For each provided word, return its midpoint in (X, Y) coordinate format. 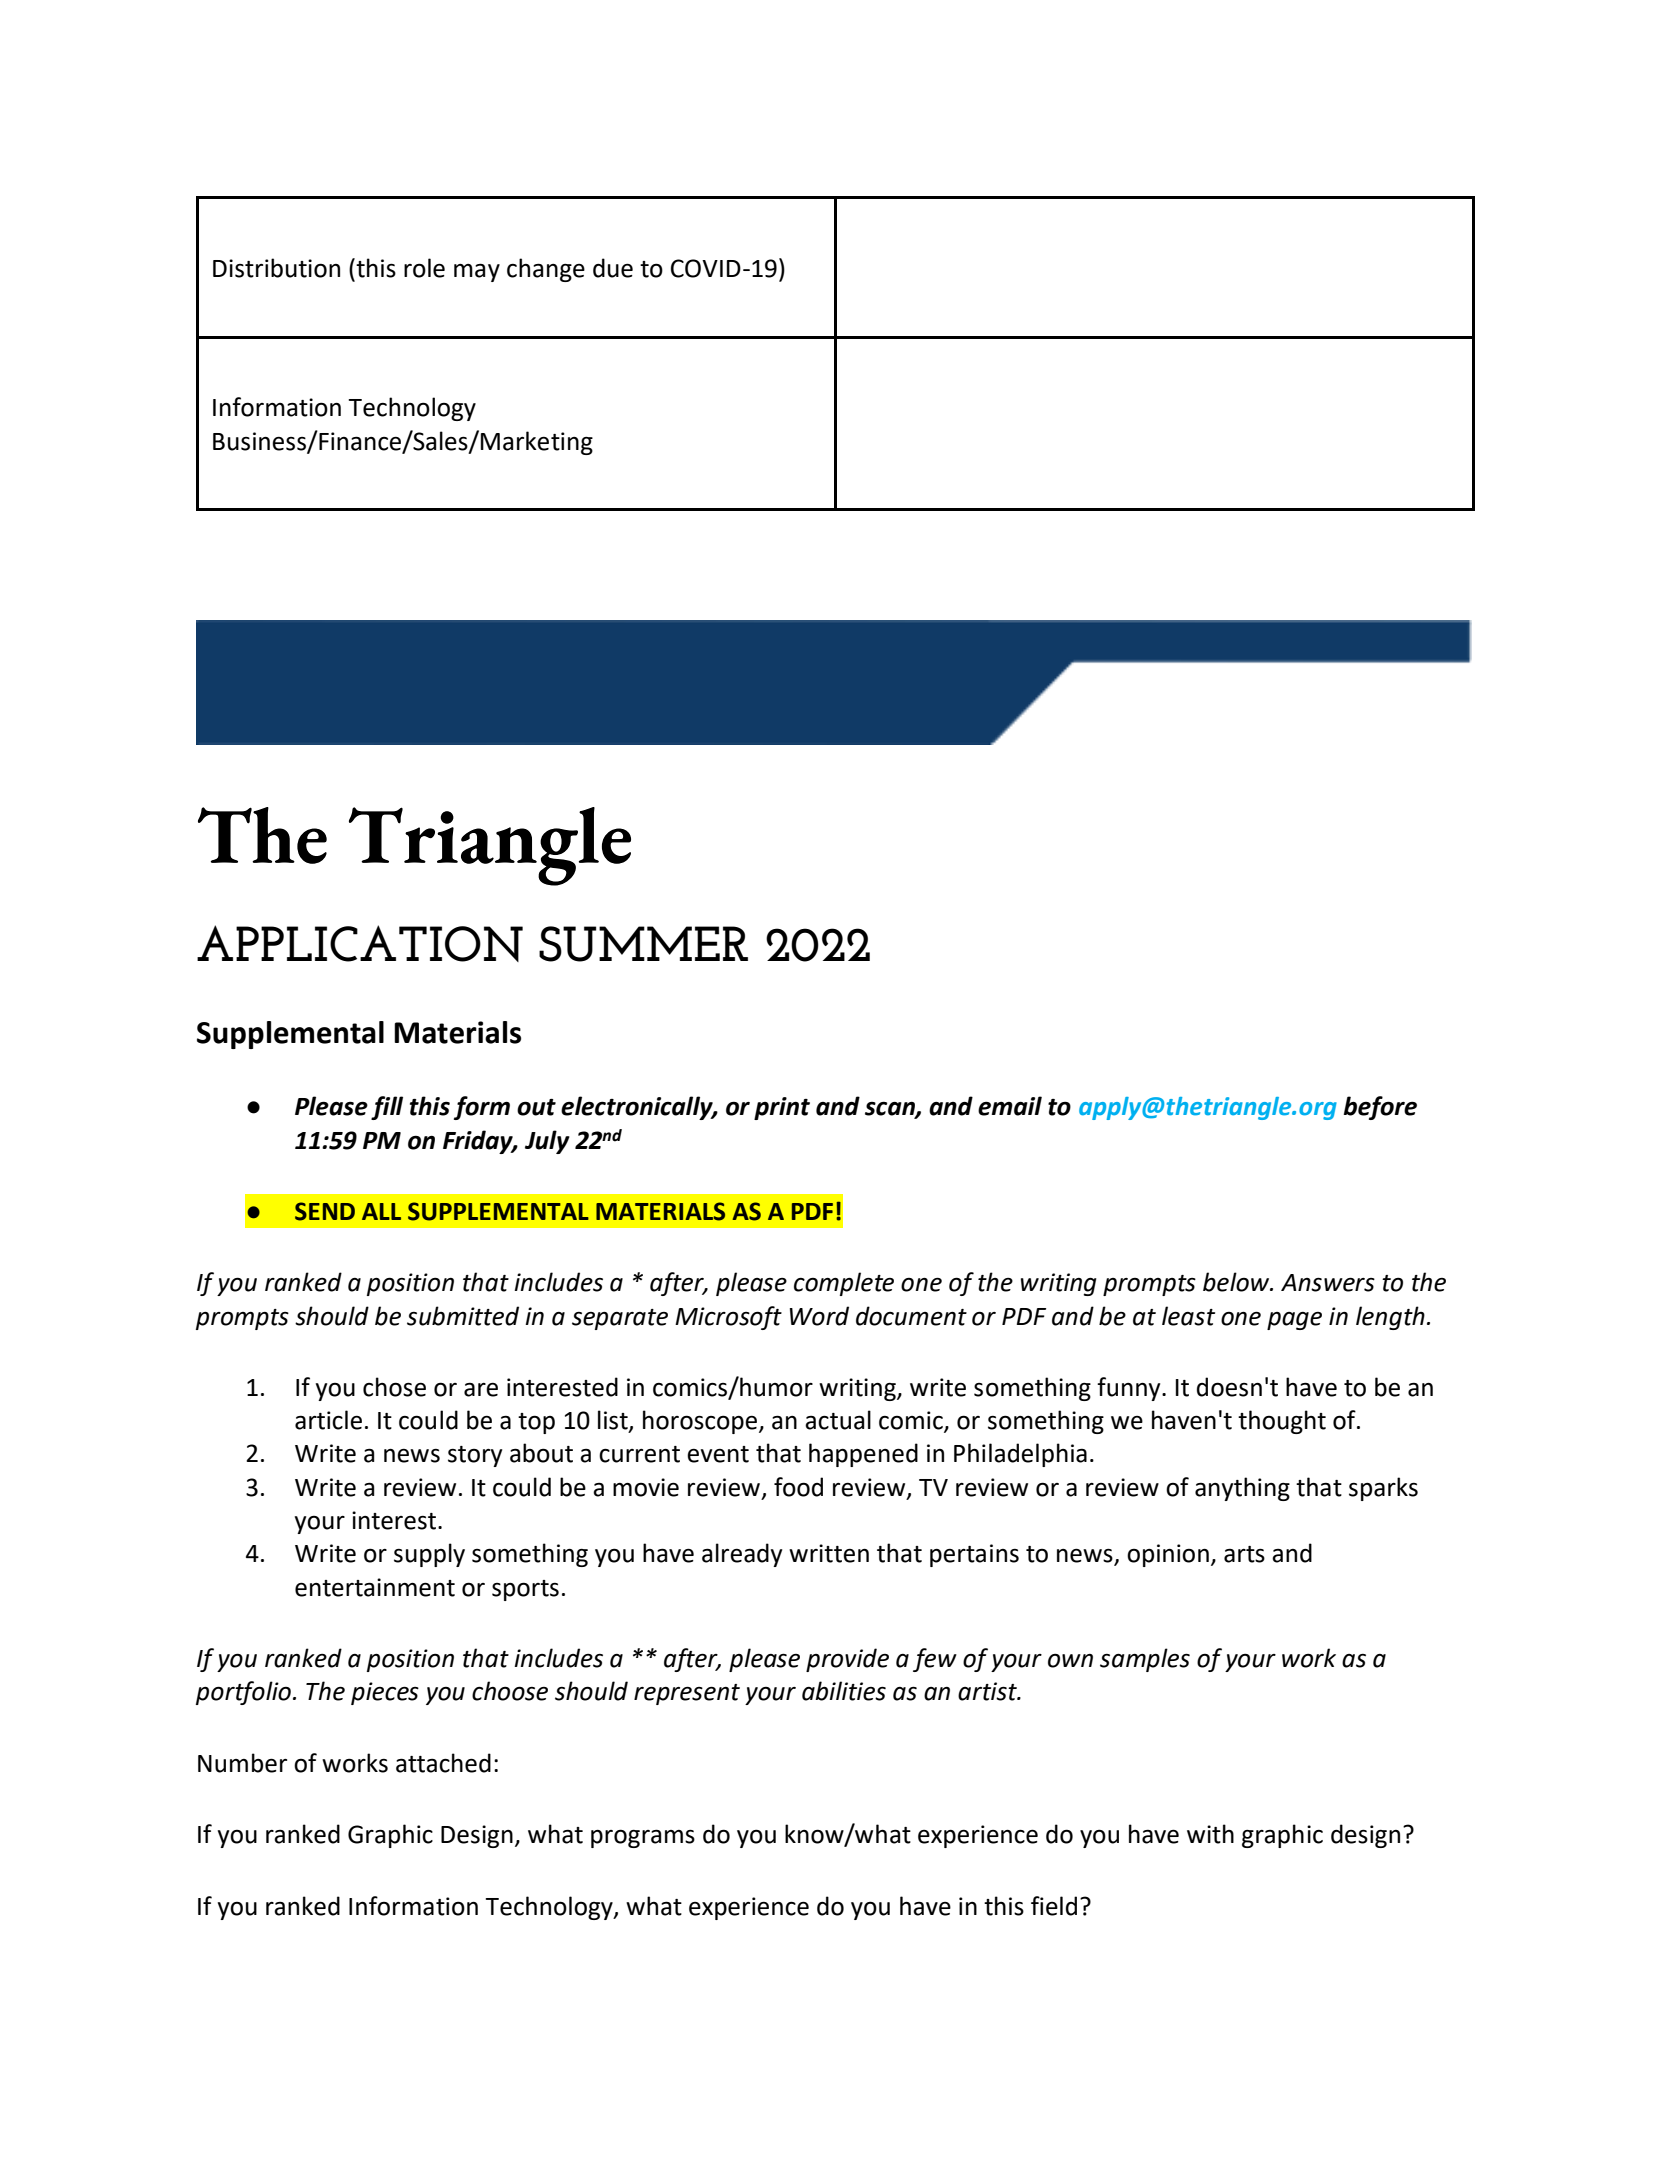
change (546, 270)
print (782, 1108)
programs (643, 1838)
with (1210, 1834)
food (798, 1487)
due (613, 268)
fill (387, 1108)
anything (1242, 1489)
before (1380, 1108)
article (328, 1420)
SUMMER (643, 944)
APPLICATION (360, 943)
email (1010, 1106)
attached (443, 1763)
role (424, 268)
